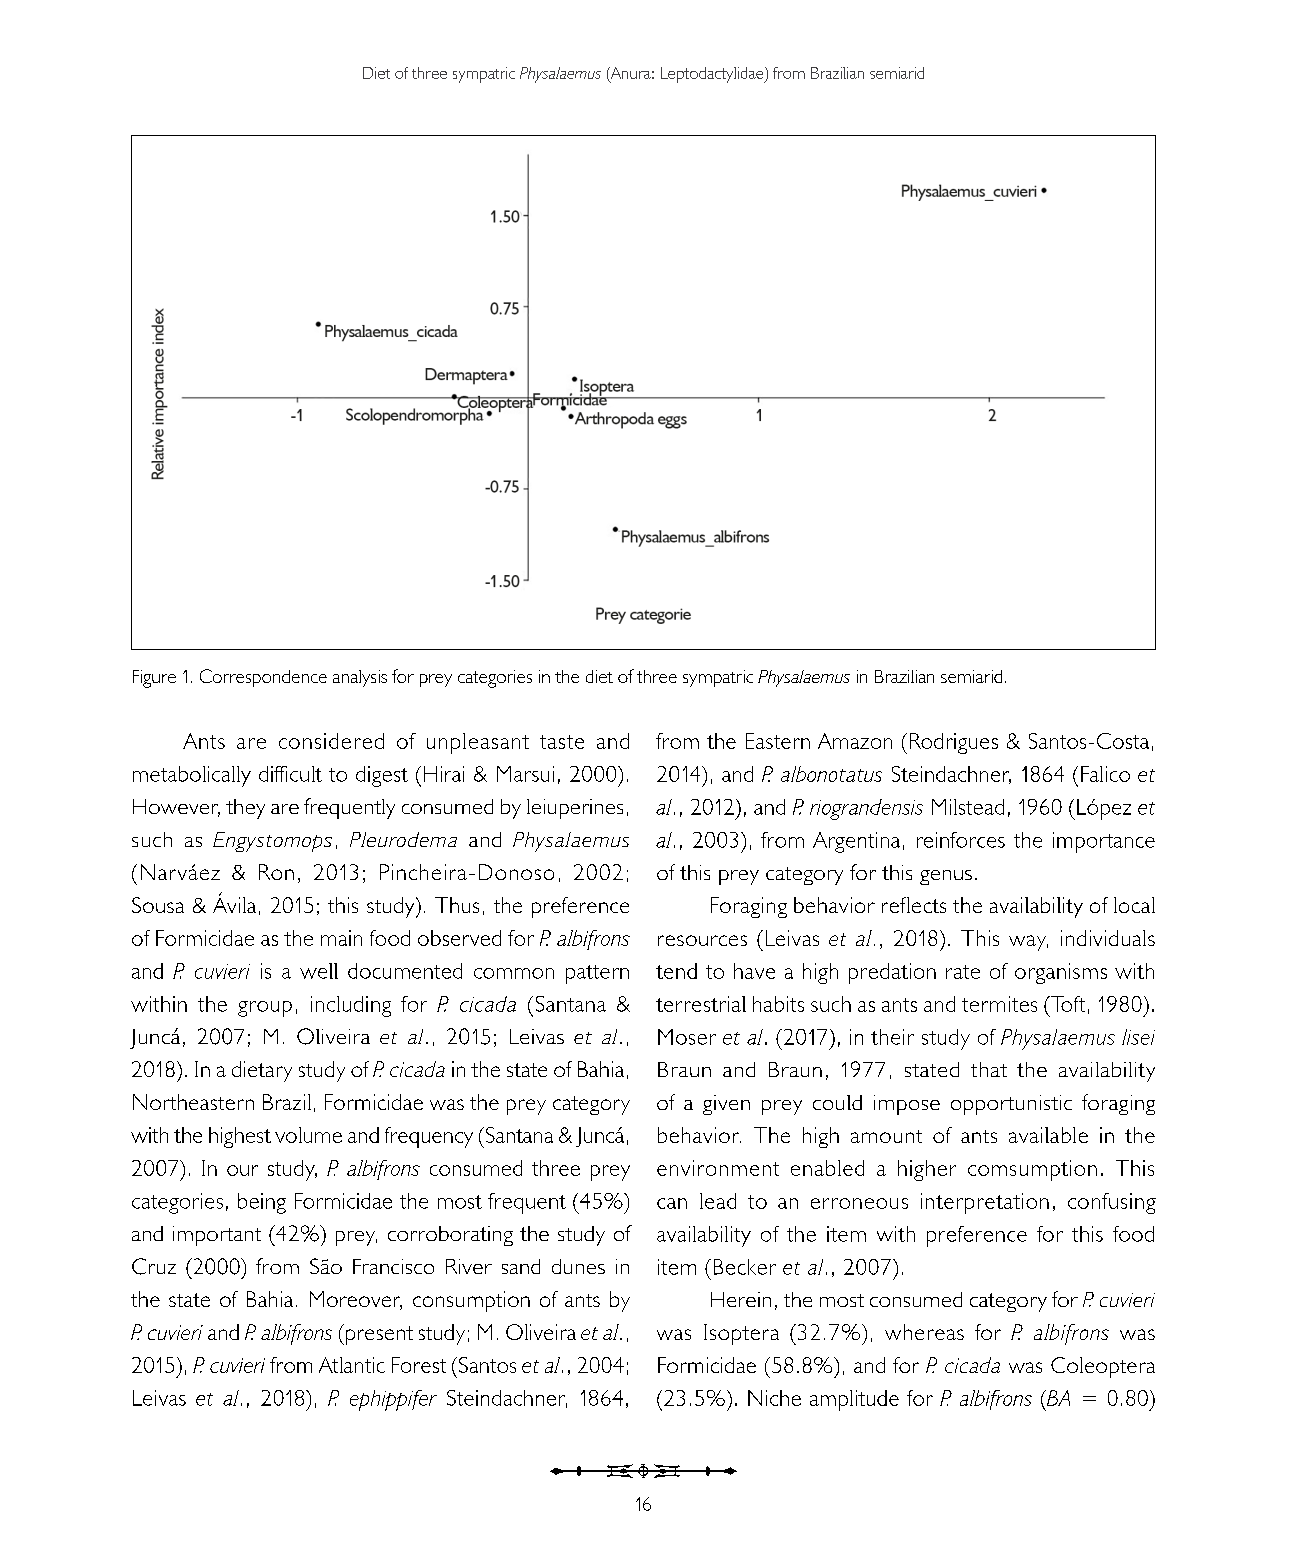 Image resolution: width=1313 pixels, height=1563 pixels. What do you see at coordinates (263, 678) in the document?
I see `Correspondence` at bounding box center [263, 678].
